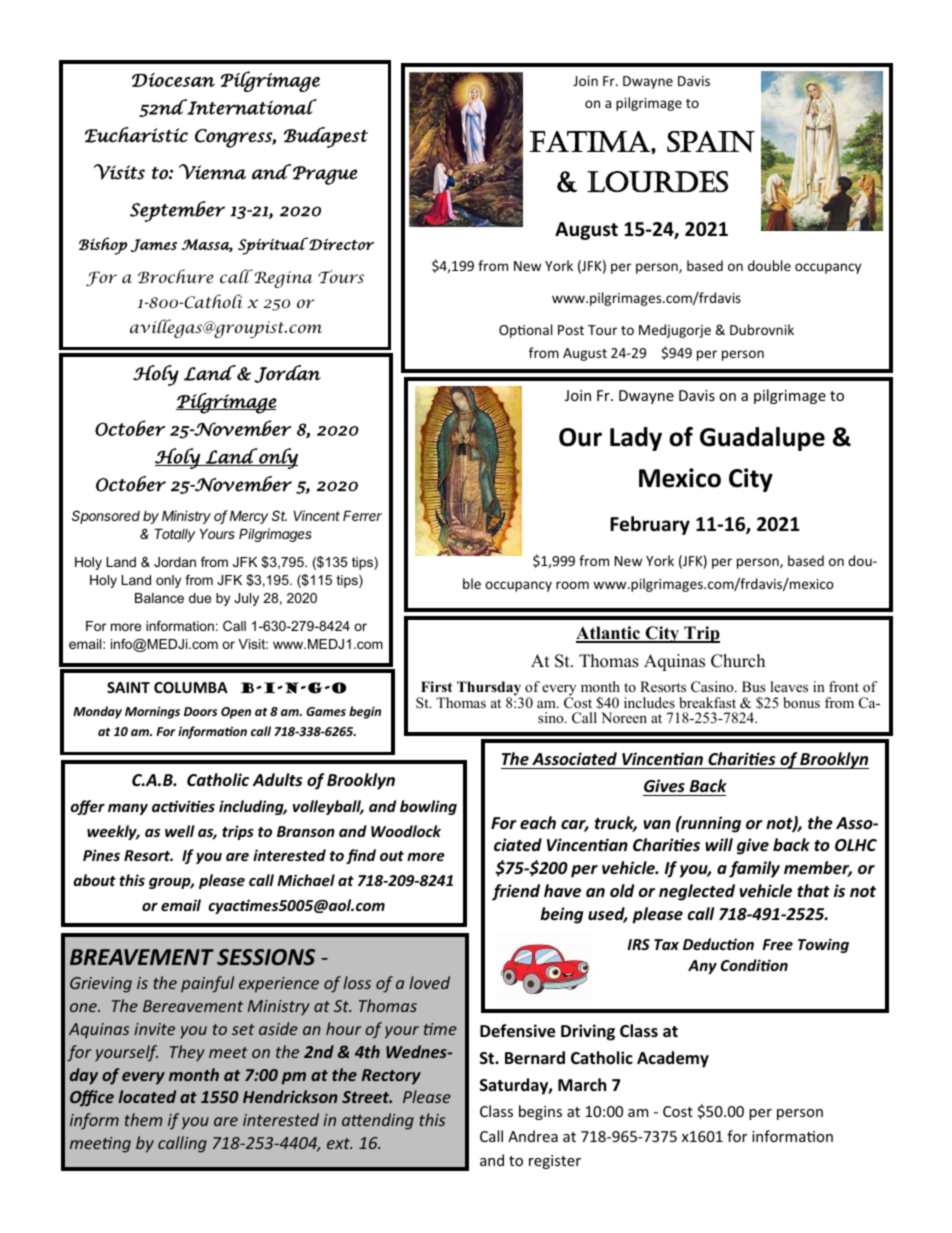  Describe the element at coordinates (143, 1119) in the document. I see `them` at that location.
